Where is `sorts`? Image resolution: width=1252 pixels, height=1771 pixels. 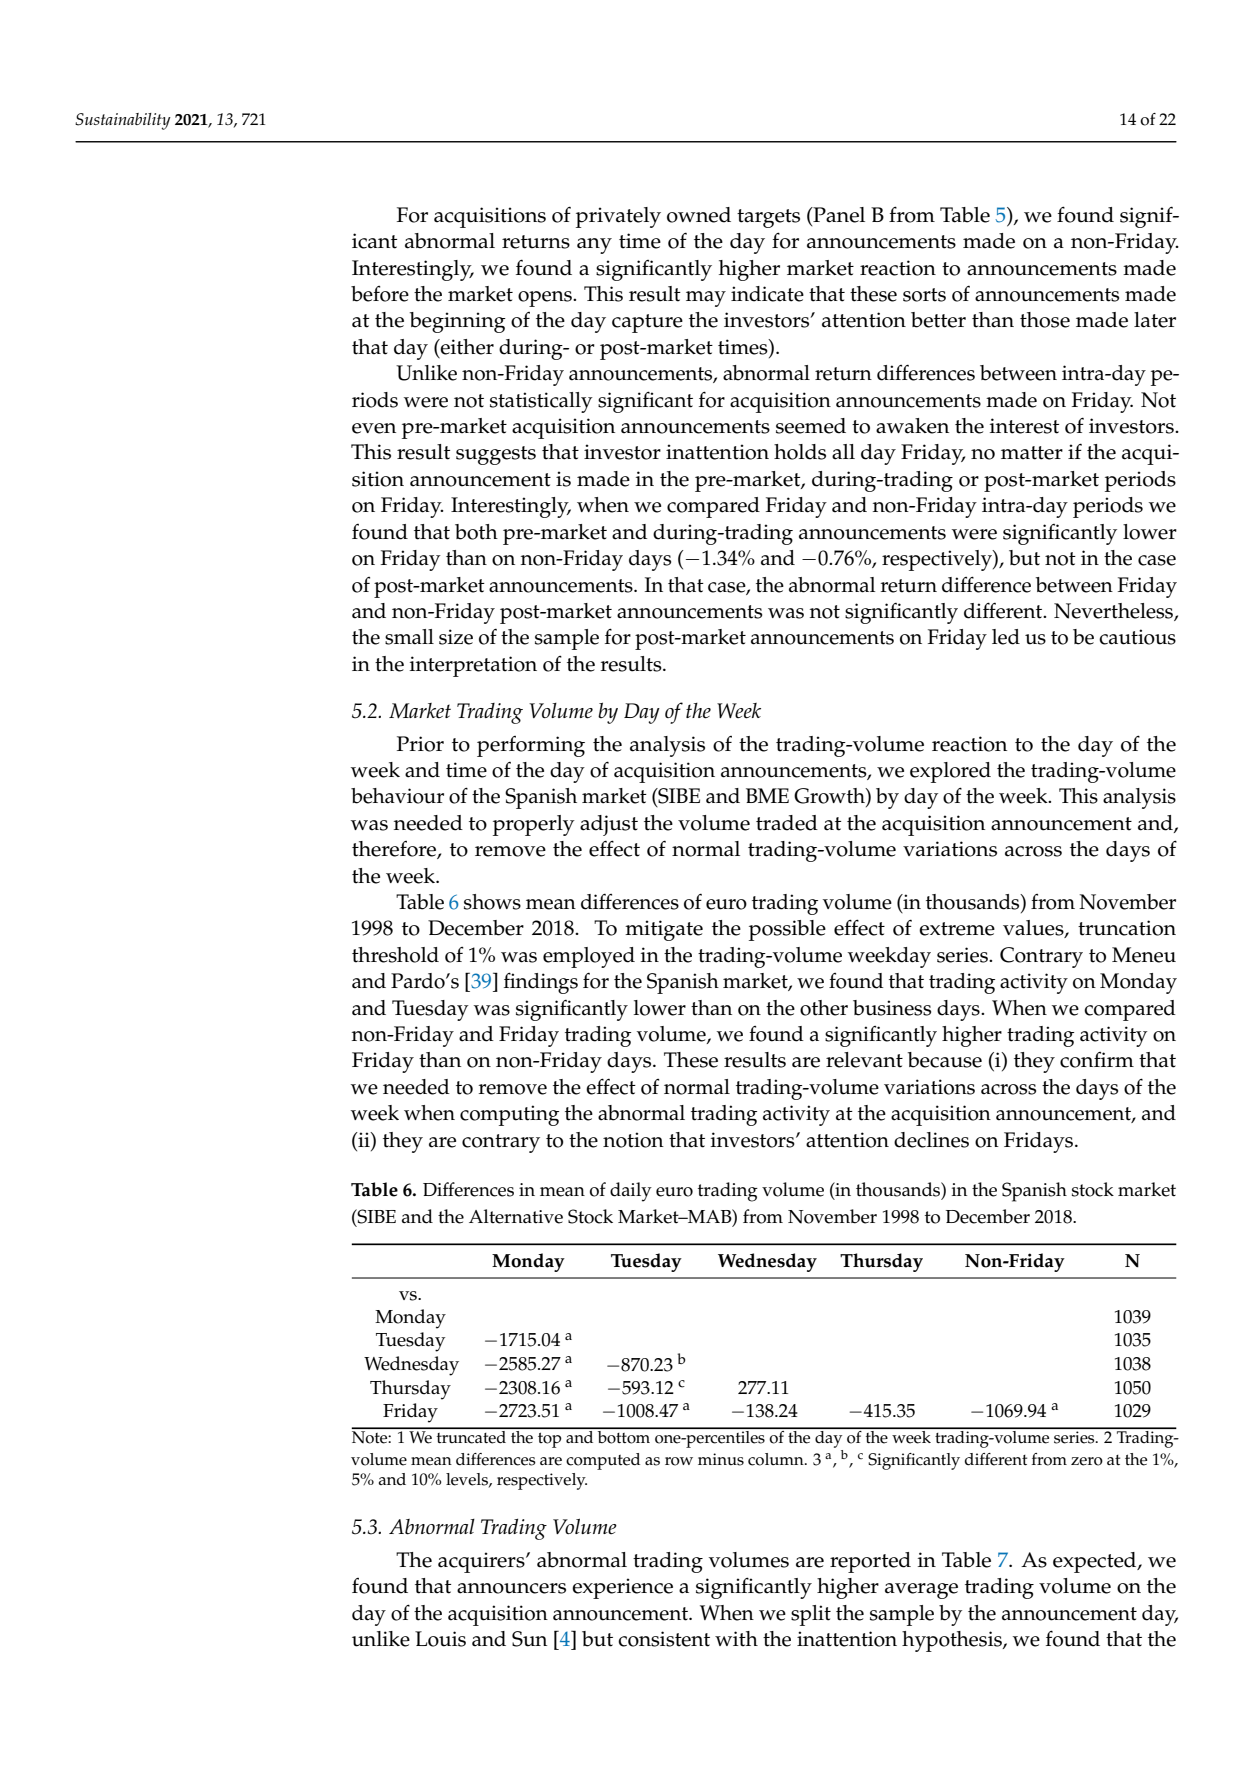 sorts is located at coordinates (924, 295).
